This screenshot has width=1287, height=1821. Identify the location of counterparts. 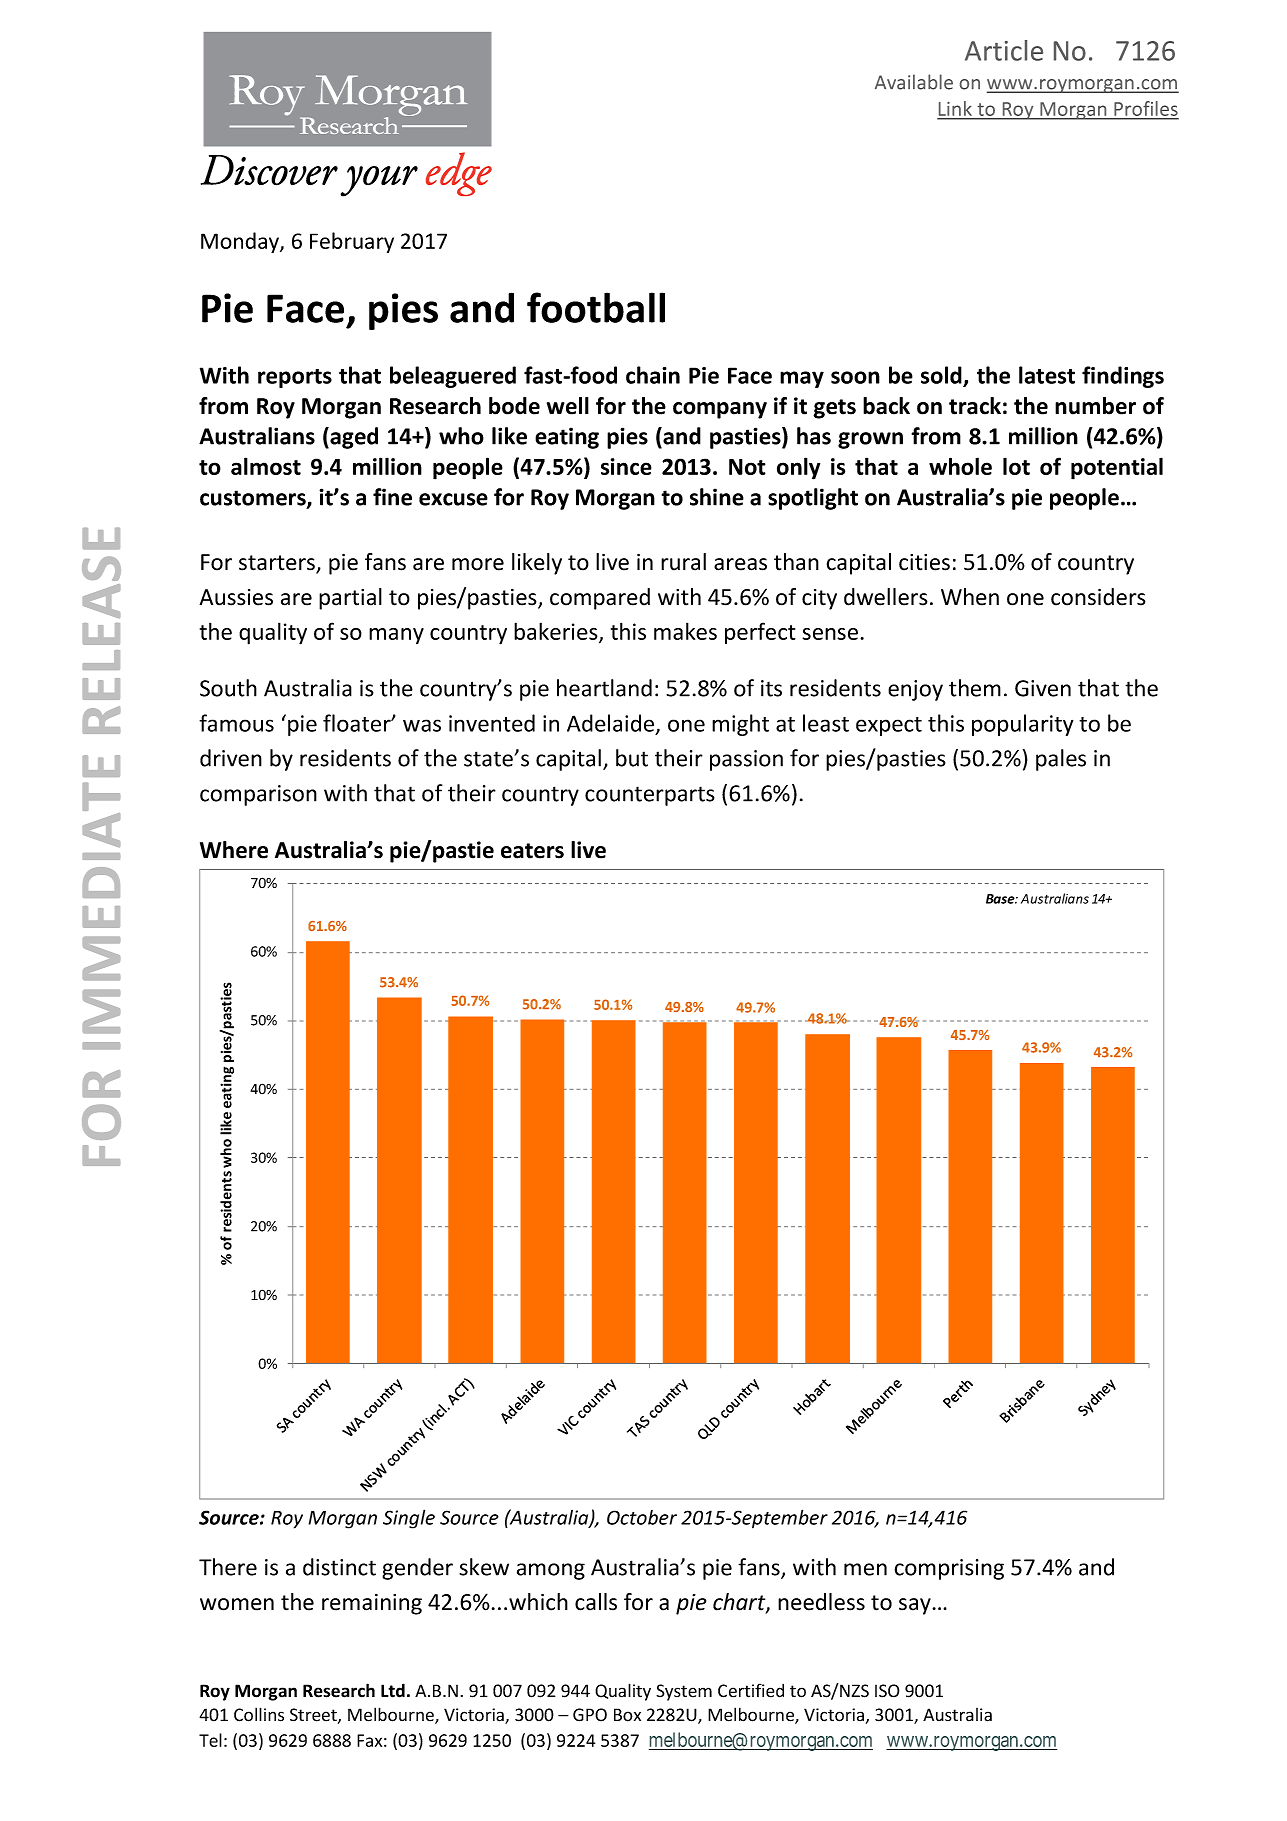
(650, 796).
